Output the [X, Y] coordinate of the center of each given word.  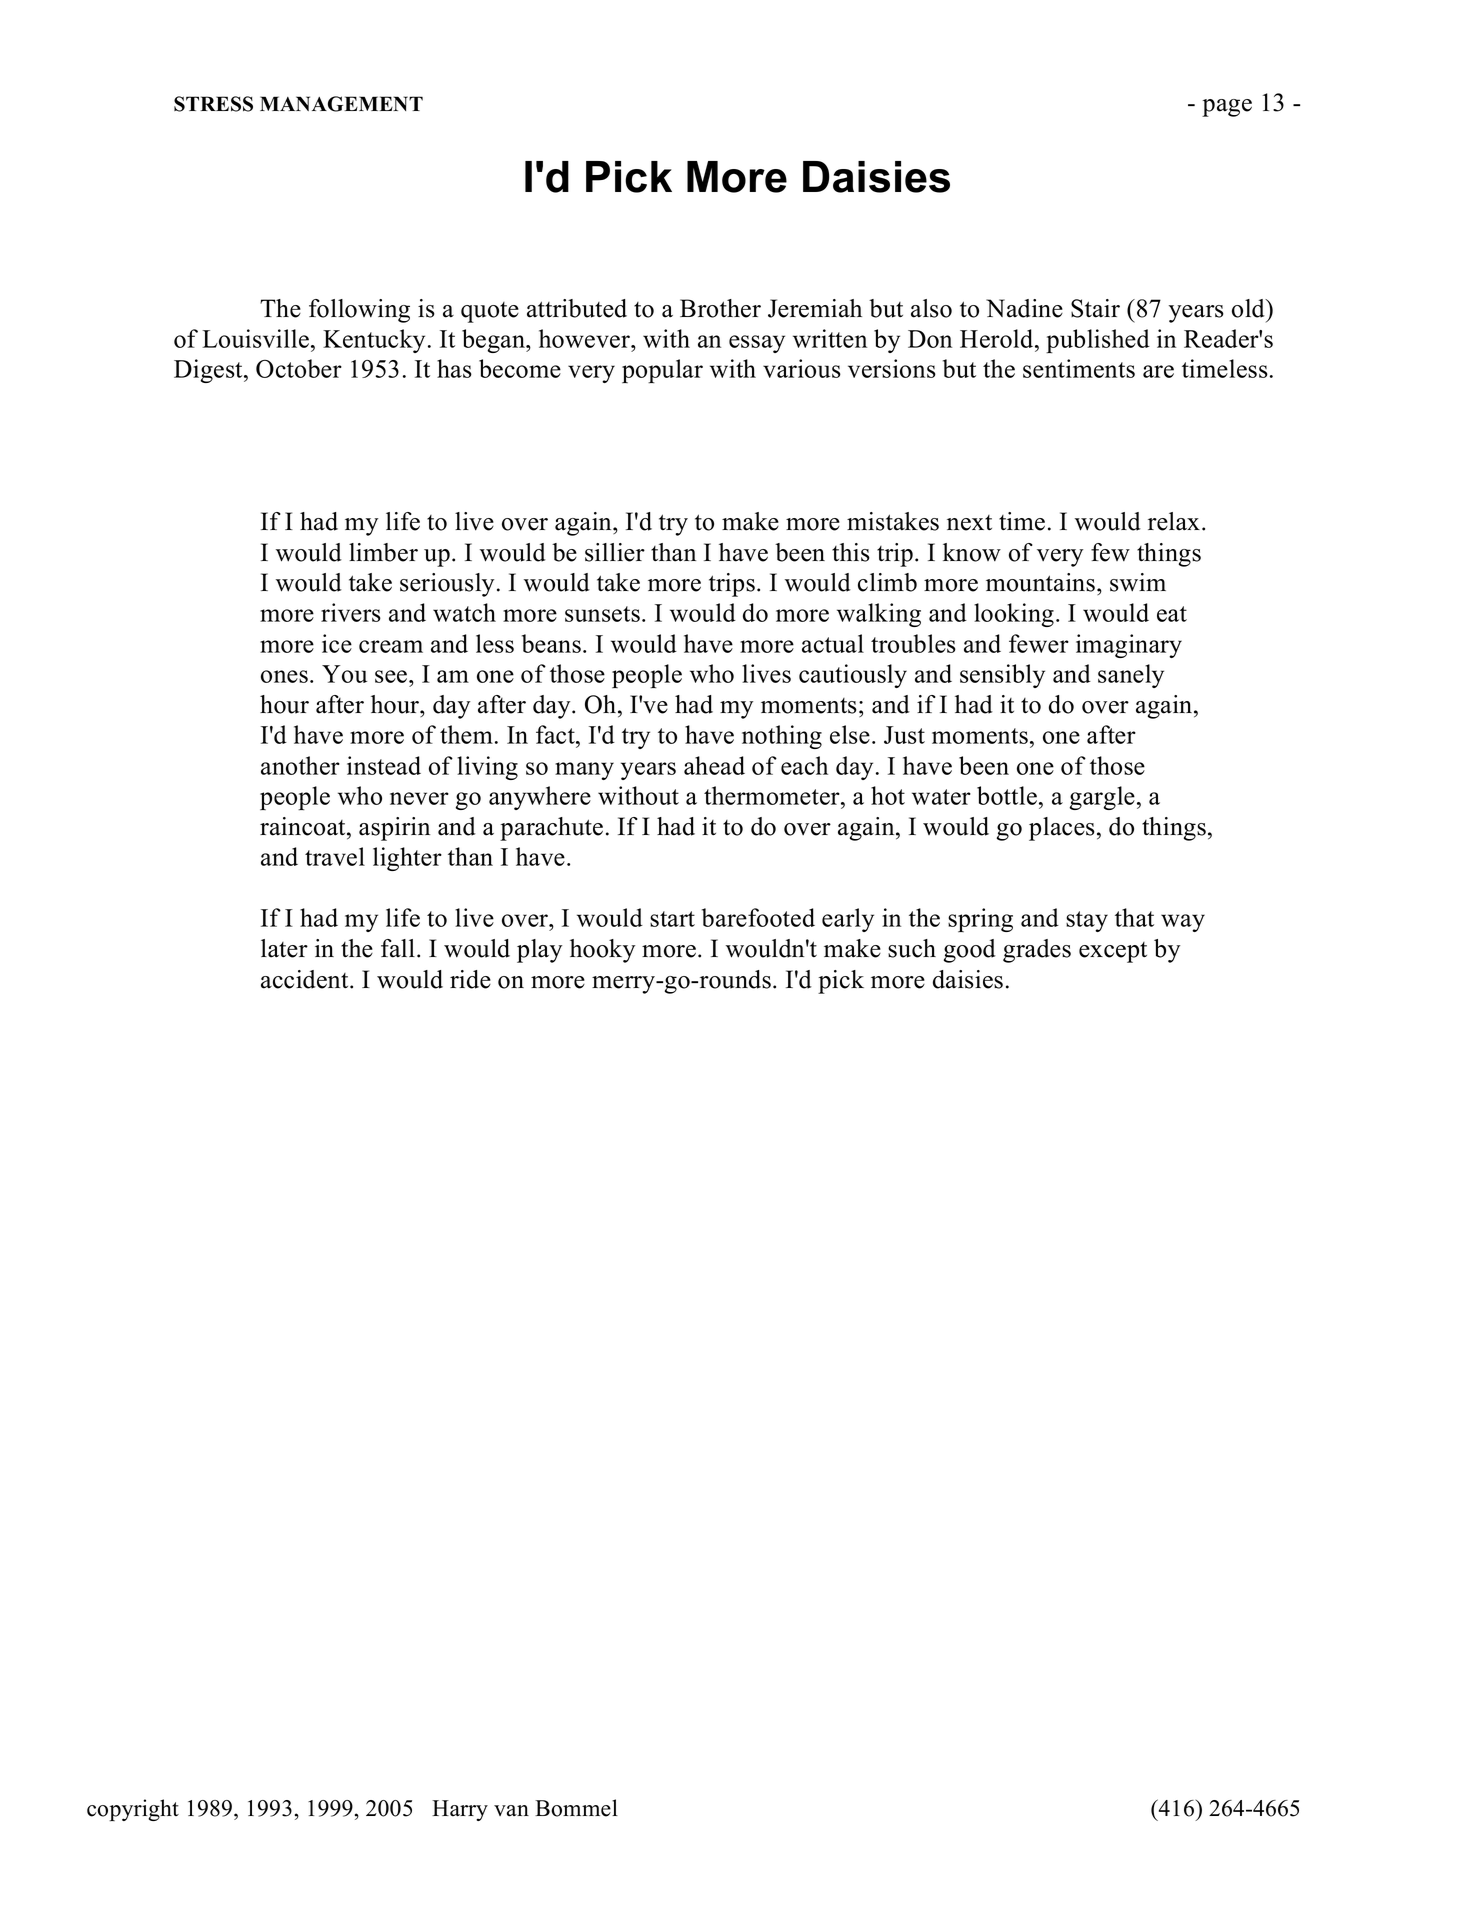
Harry [460, 1810]
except [1113, 952]
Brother [720, 308]
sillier [615, 552]
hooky [602, 951]
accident [306, 979]
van [511, 1811]
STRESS [213, 104]
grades [1037, 951]
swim [1138, 582]
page [1227, 108]
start [672, 919]
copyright [133, 1810]
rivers [351, 612]
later [284, 948]
